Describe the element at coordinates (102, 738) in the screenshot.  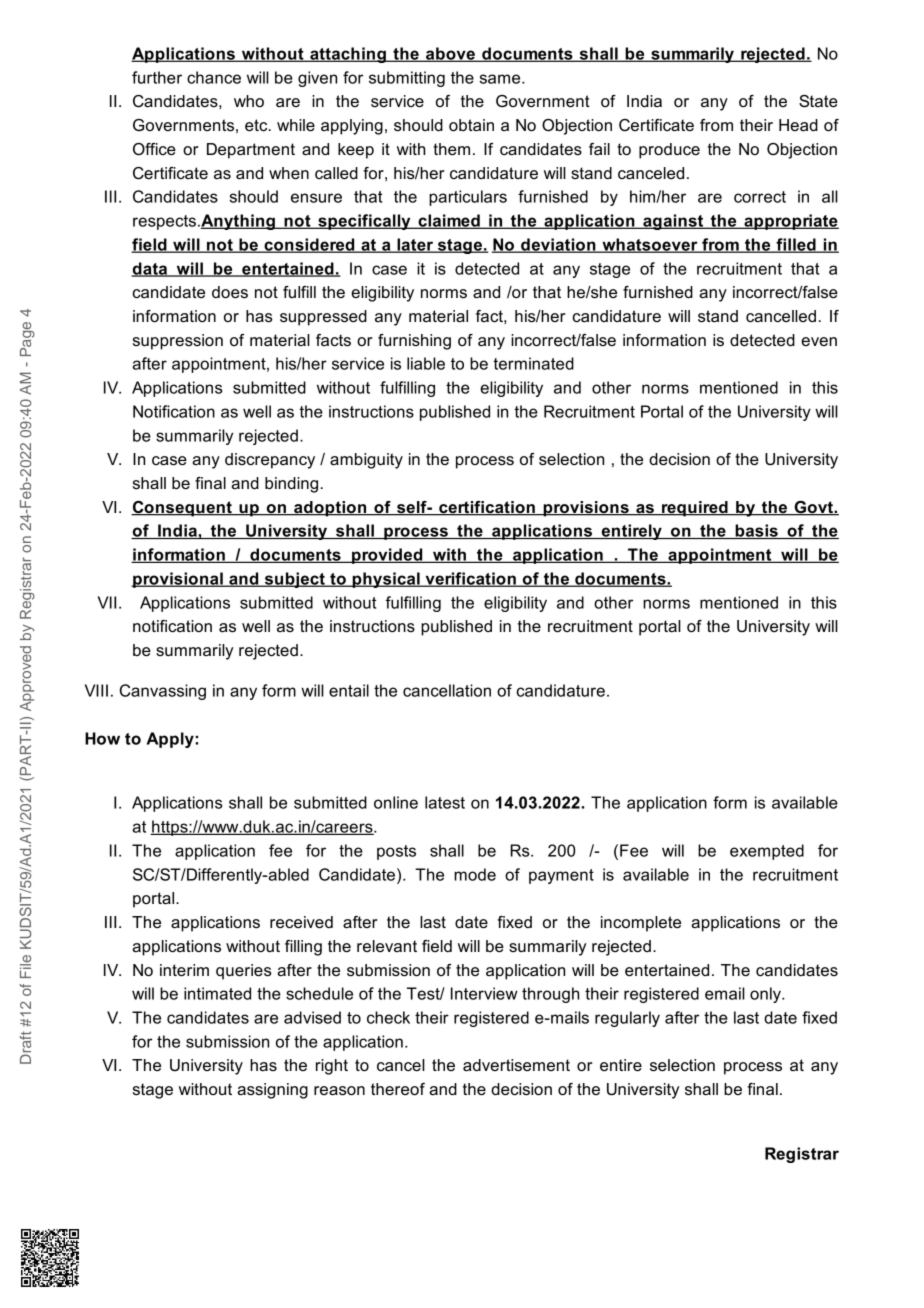
I see `How` at that location.
